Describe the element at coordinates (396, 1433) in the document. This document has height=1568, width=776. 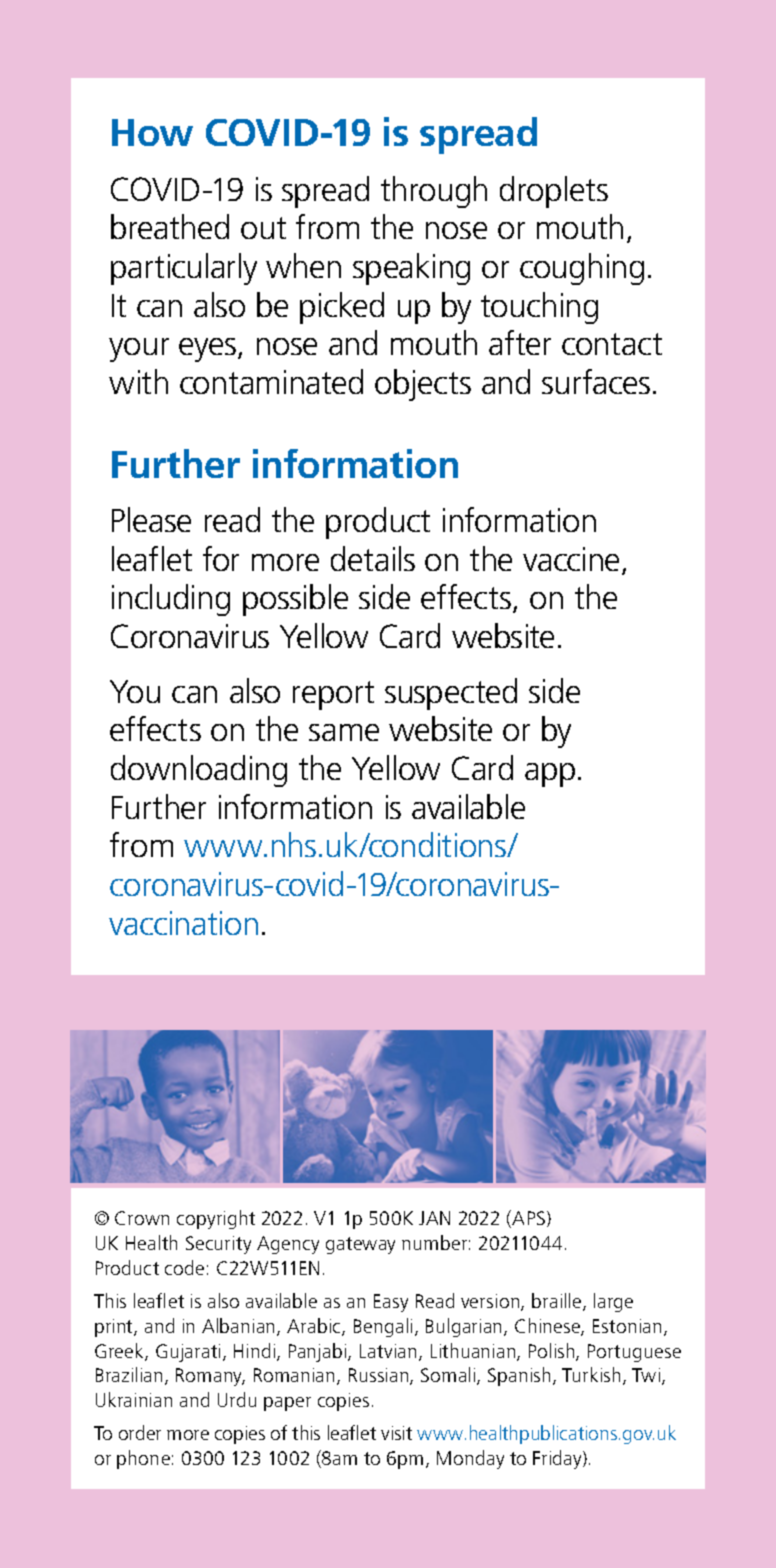
I see `visit` at that location.
